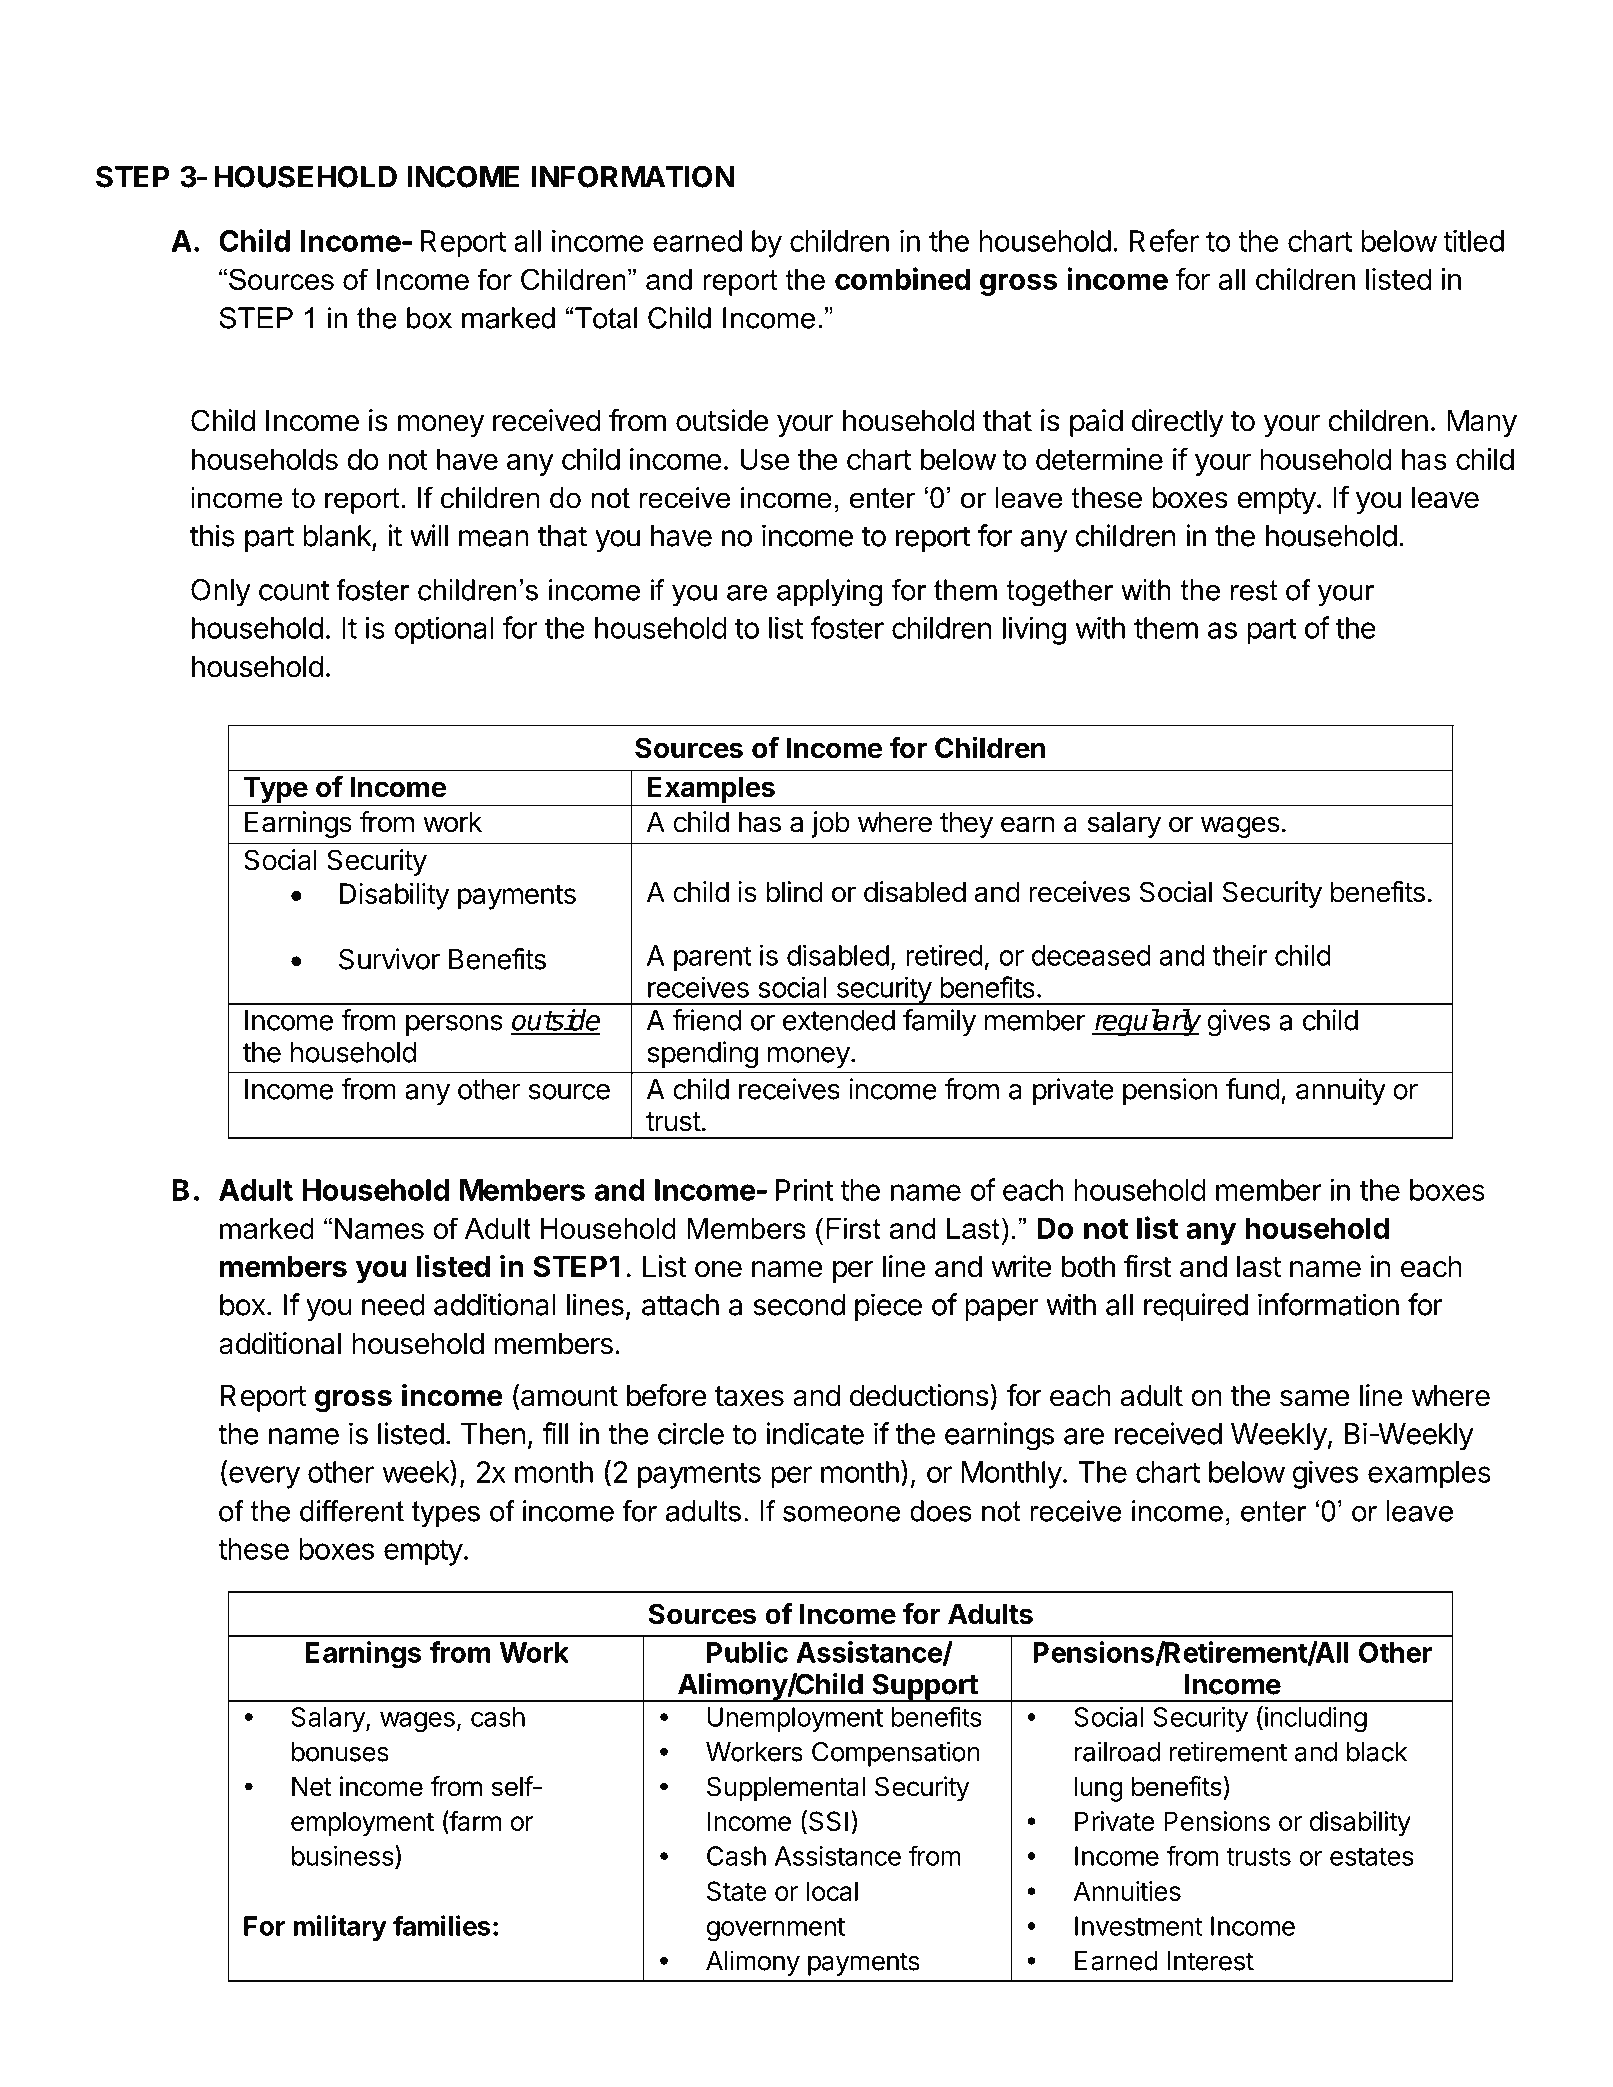  What do you see at coordinates (839, 1020) in the document?
I see `extended` at bounding box center [839, 1020].
